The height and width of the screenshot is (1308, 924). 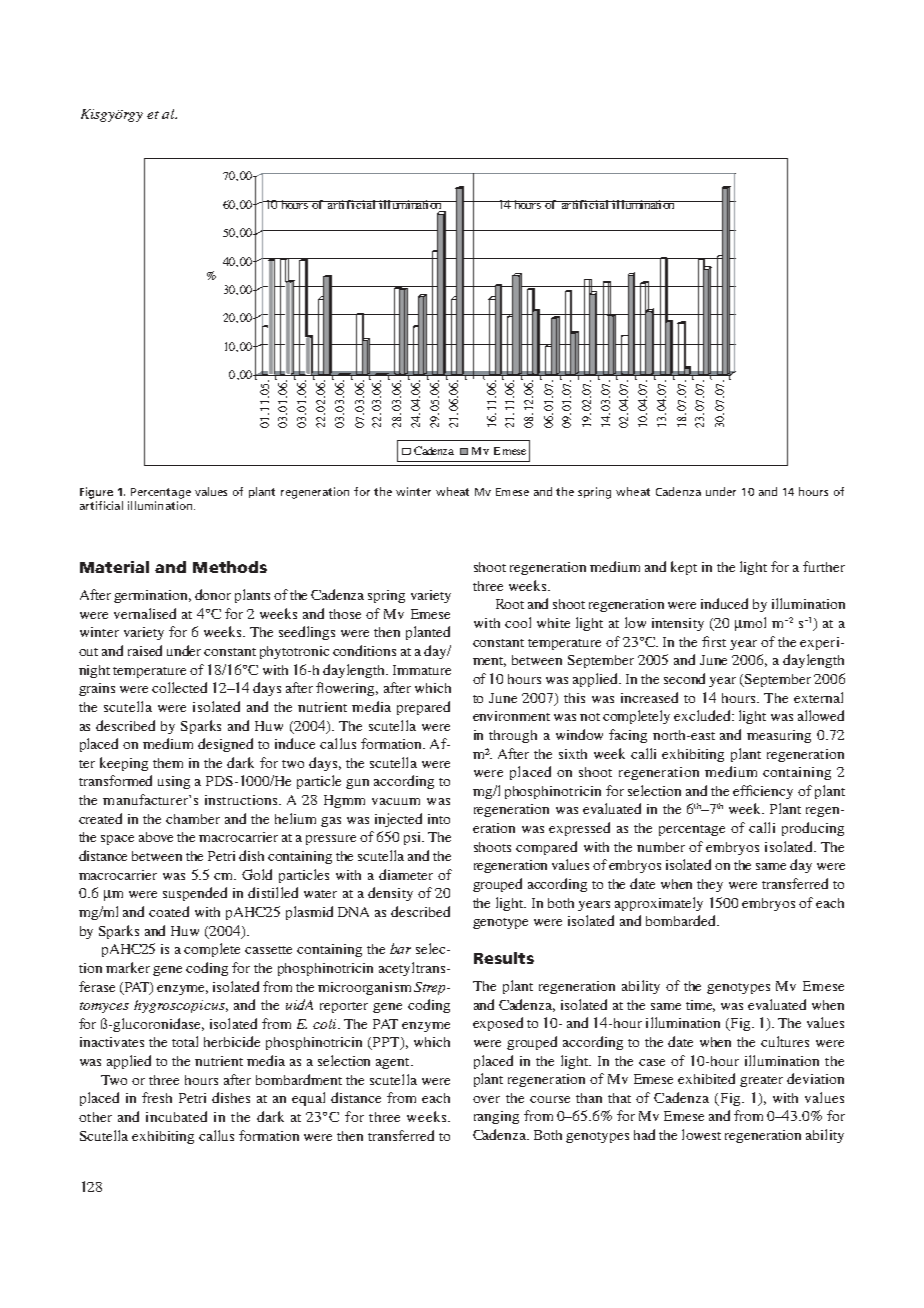 What do you see at coordinates (176, 1116) in the screenshot?
I see `incubated` at bounding box center [176, 1116].
